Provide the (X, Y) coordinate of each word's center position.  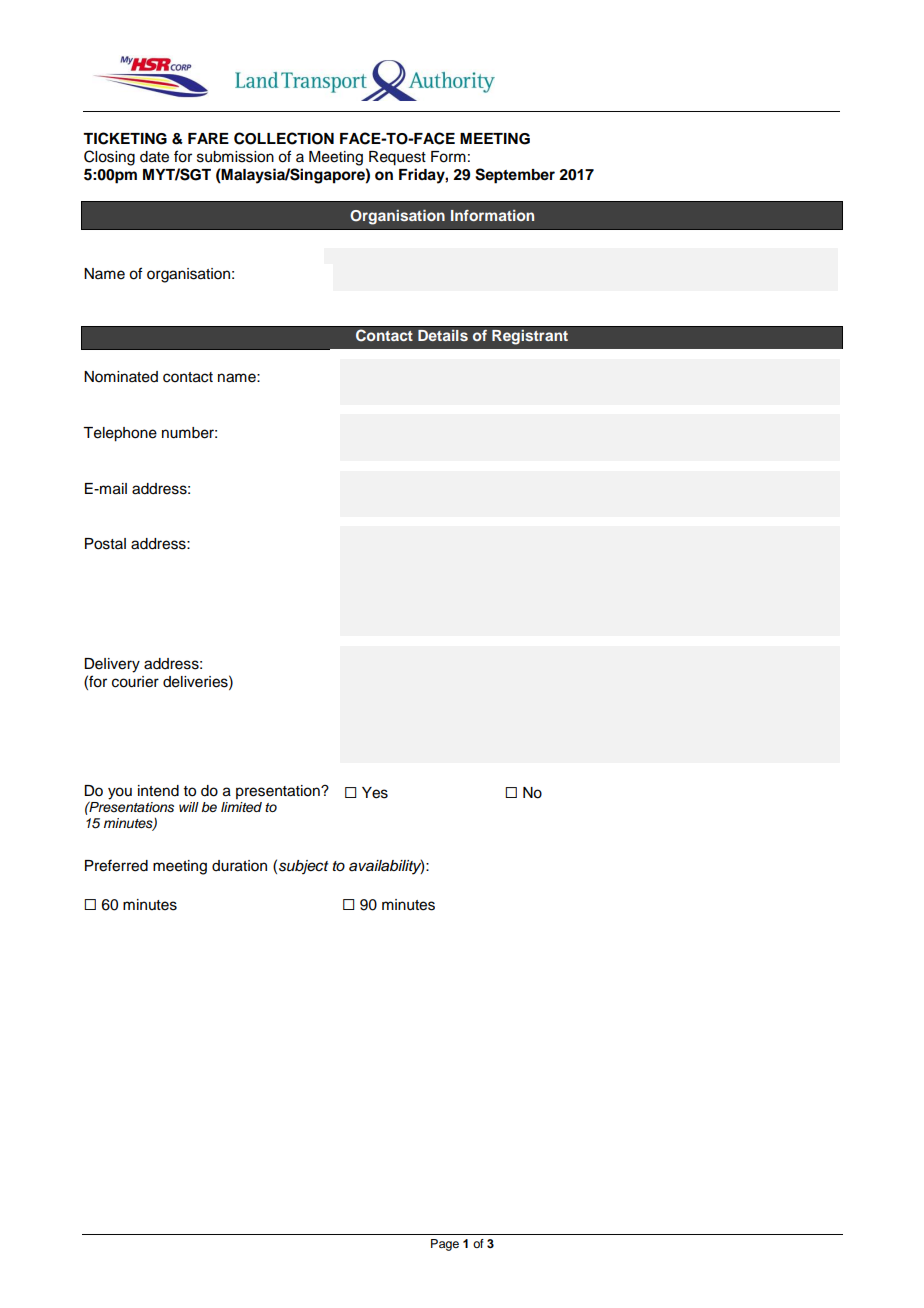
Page (445, 1245)
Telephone (120, 434)
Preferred (116, 865)
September (515, 176)
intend (158, 791)
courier (135, 682)
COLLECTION (284, 138)
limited (241, 807)
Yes (375, 793)
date (154, 157)
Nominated (121, 377)
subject (304, 867)
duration (239, 866)
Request (397, 158)
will (189, 807)
